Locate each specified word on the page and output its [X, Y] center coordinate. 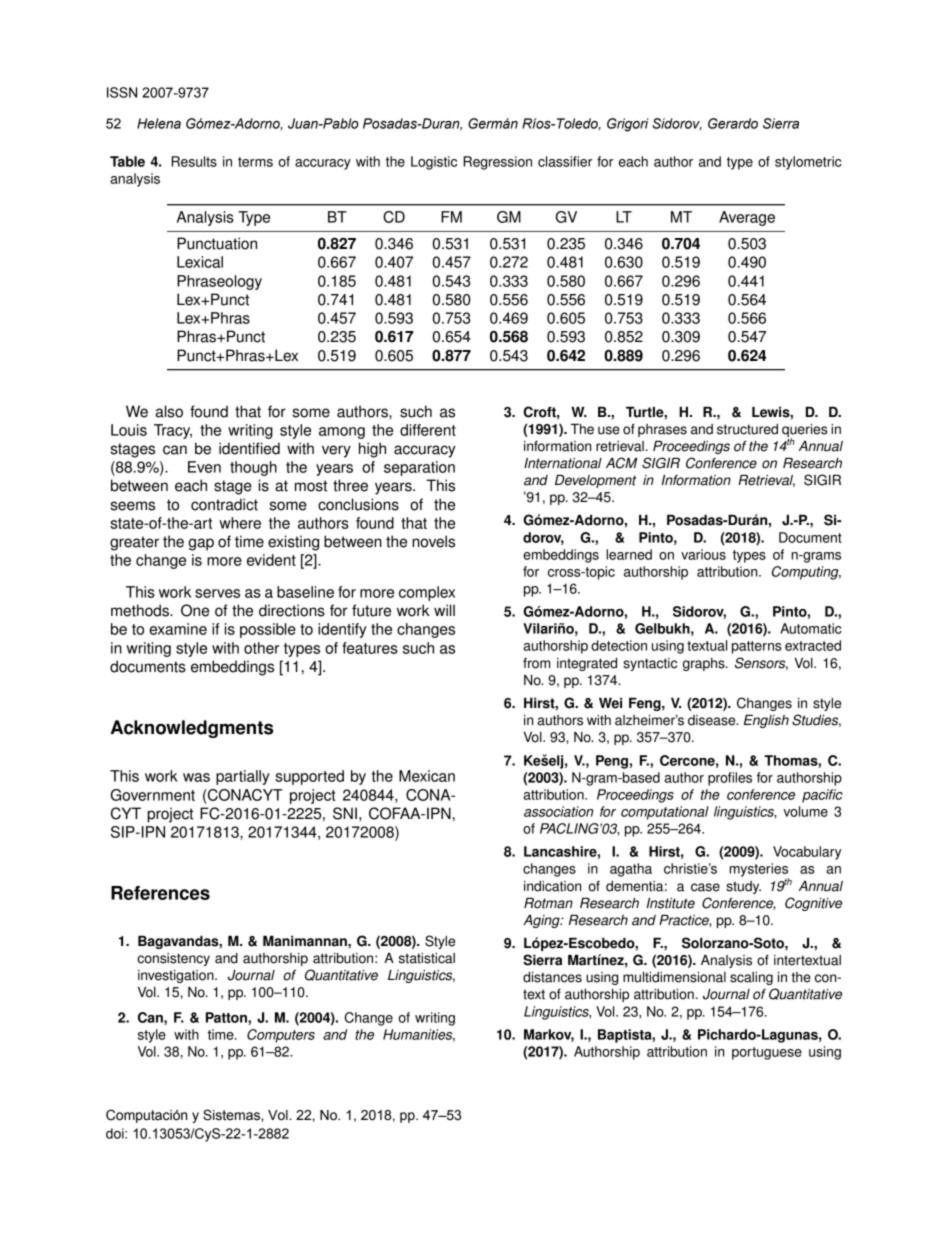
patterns [757, 647]
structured [747, 429]
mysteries [759, 871]
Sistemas [232, 1115]
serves [217, 593]
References [160, 893]
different [428, 430]
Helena [159, 123]
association [558, 811]
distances [552, 977]
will [444, 610]
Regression [497, 163]
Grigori [628, 125]
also [169, 411]
